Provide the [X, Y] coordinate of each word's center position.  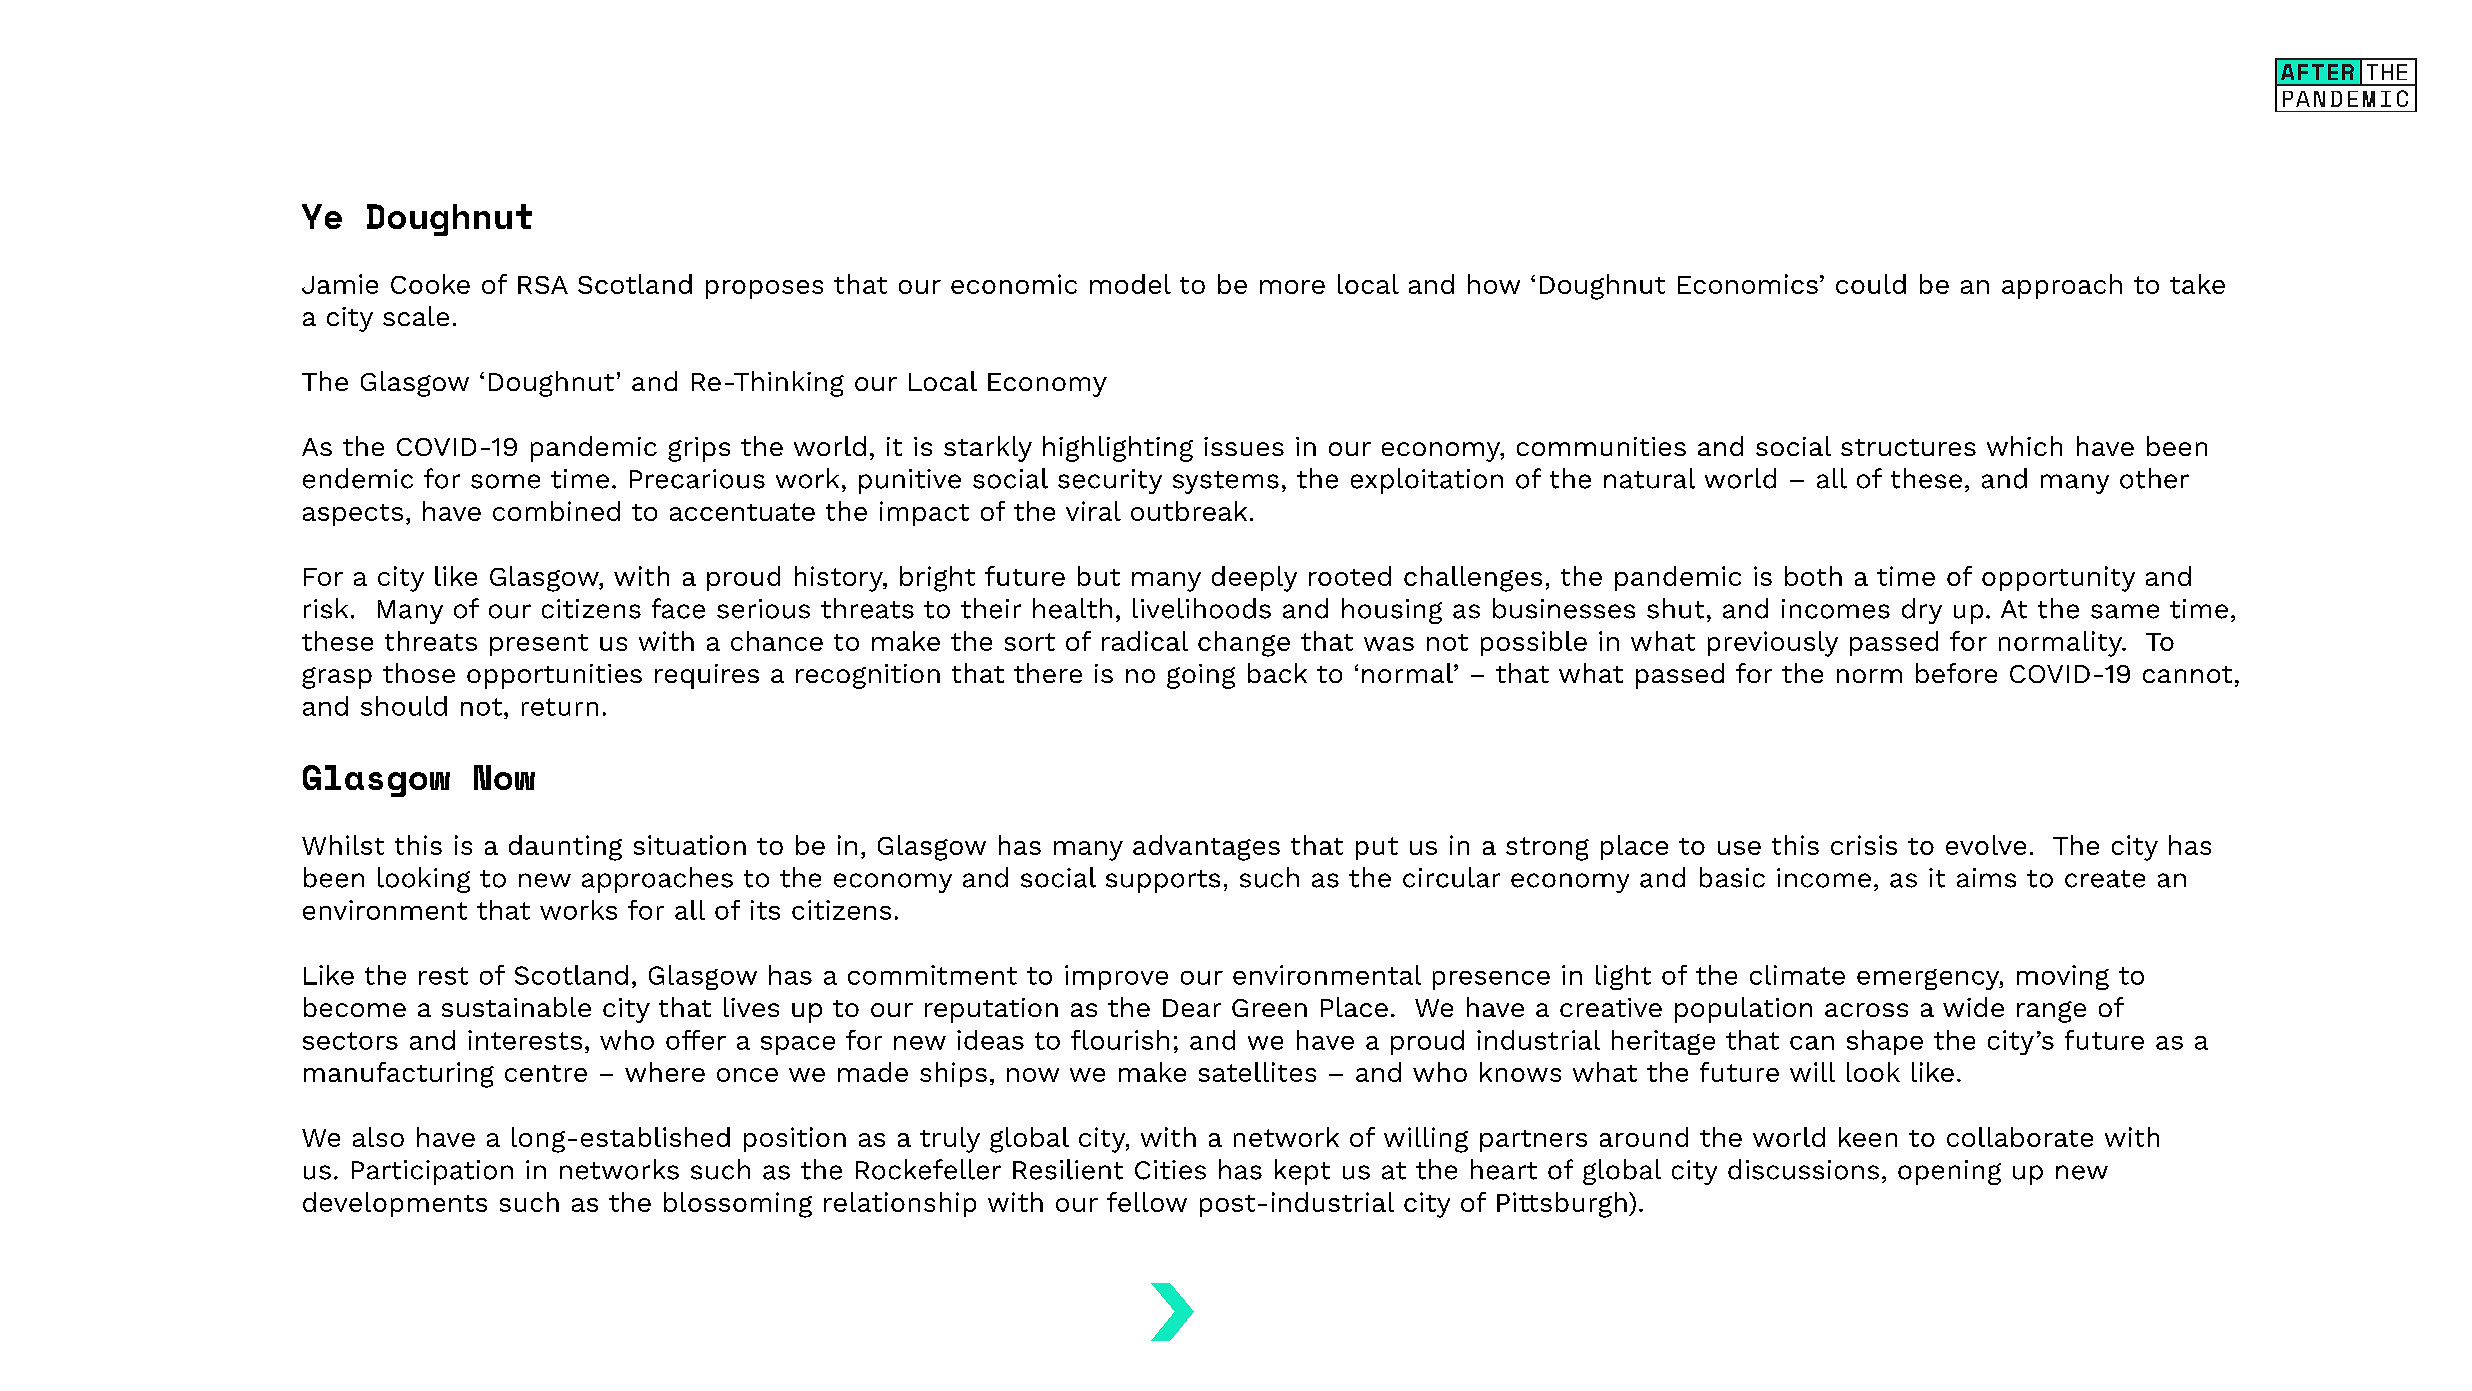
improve [1116, 977]
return [560, 707]
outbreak [1189, 511]
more [1292, 287]
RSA [543, 285]
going [1201, 676]
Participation [432, 1172]
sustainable [516, 1007]
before [1956, 673]
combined [556, 511]
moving [2063, 977]
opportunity [2058, 579]
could [1871, 284]
